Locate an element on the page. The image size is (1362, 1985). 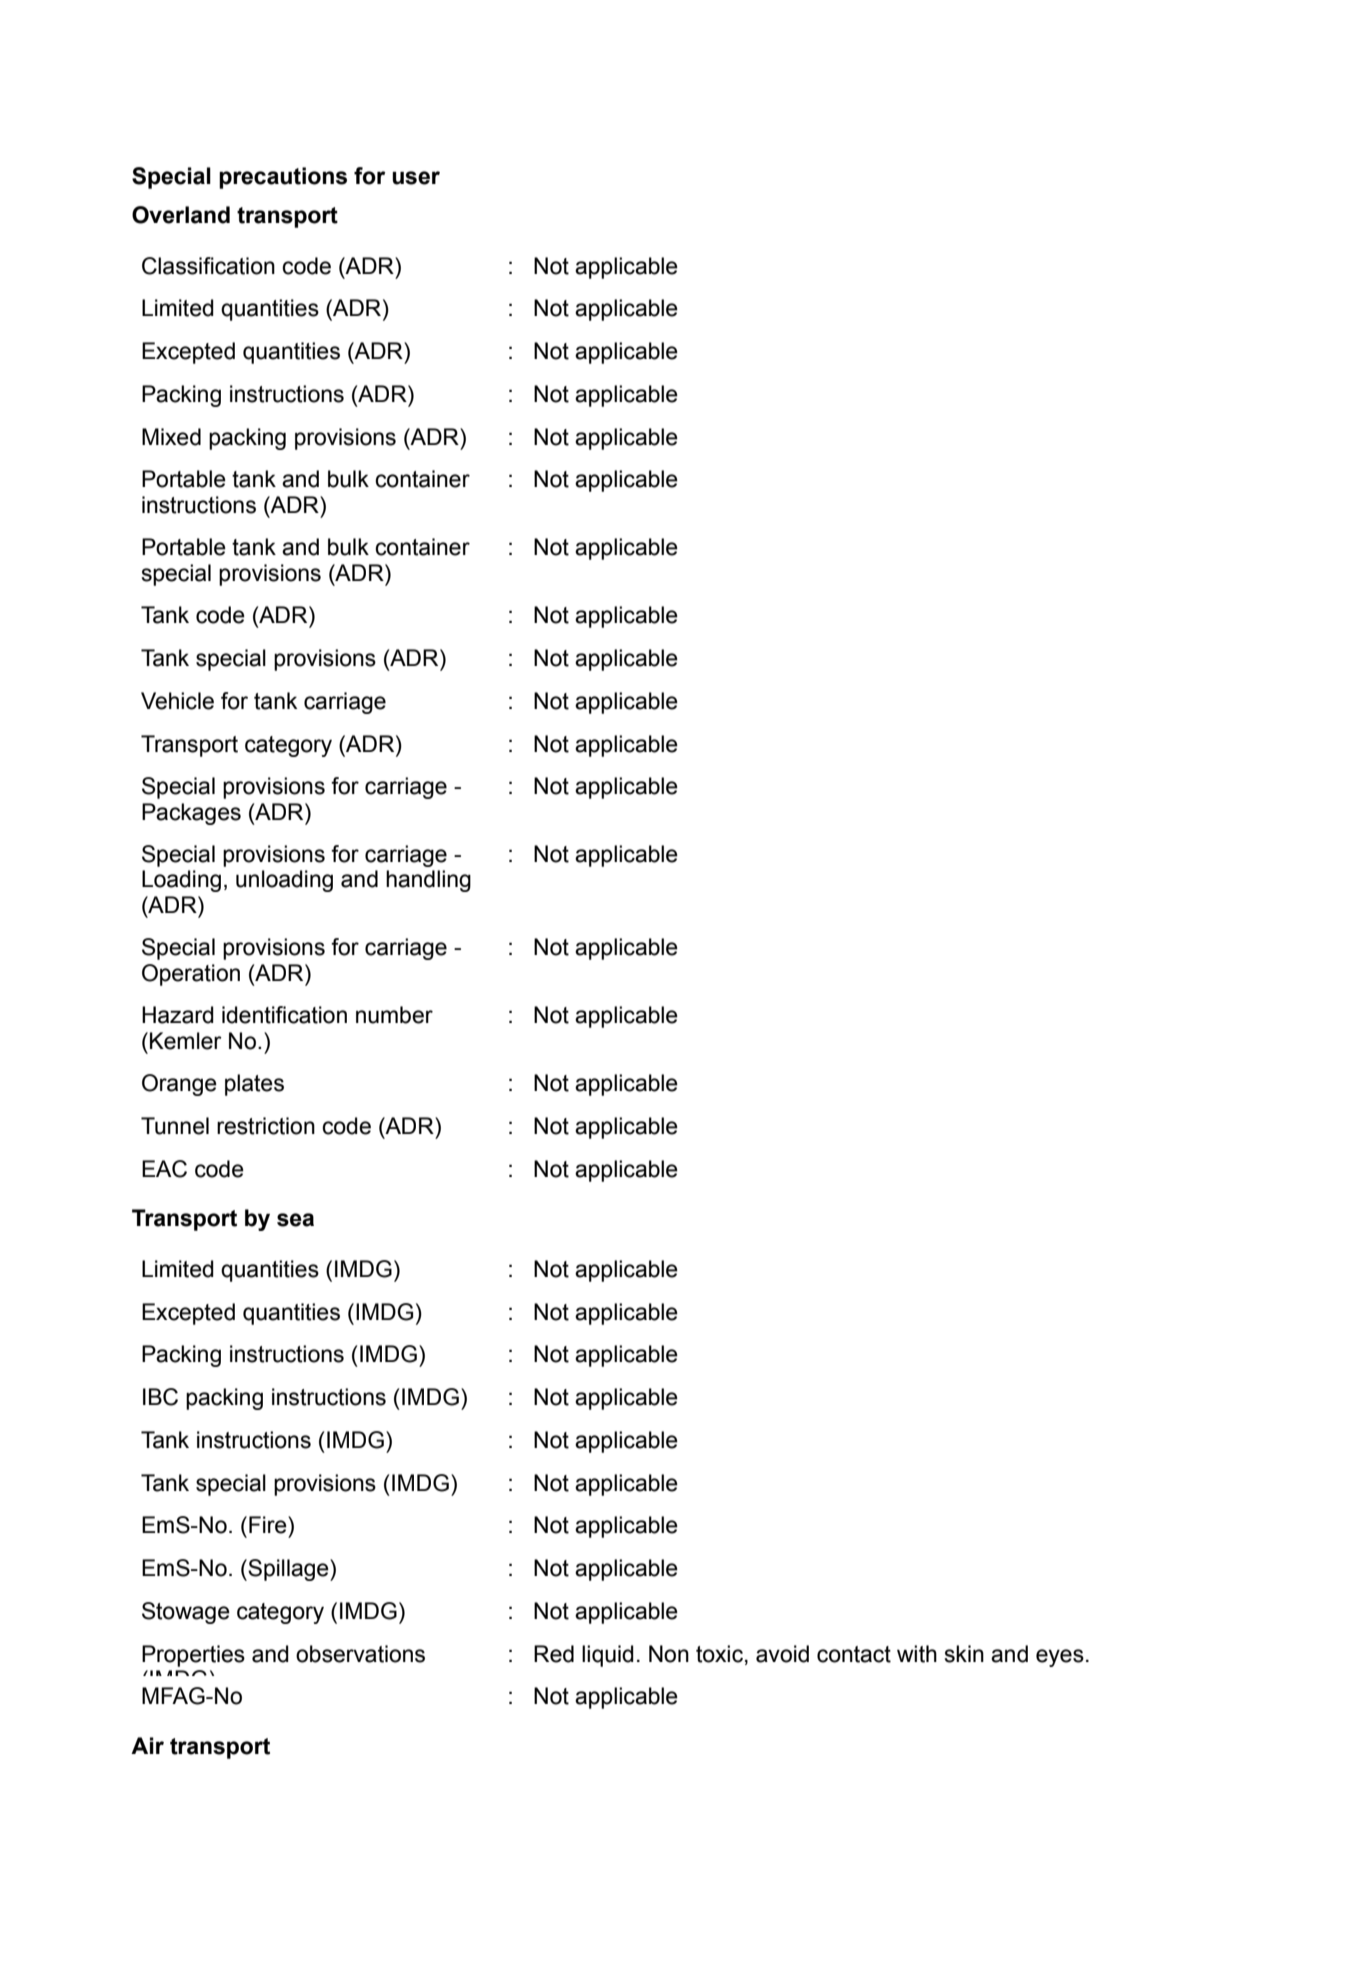
Properties is located at coordinates (193, 1656).
